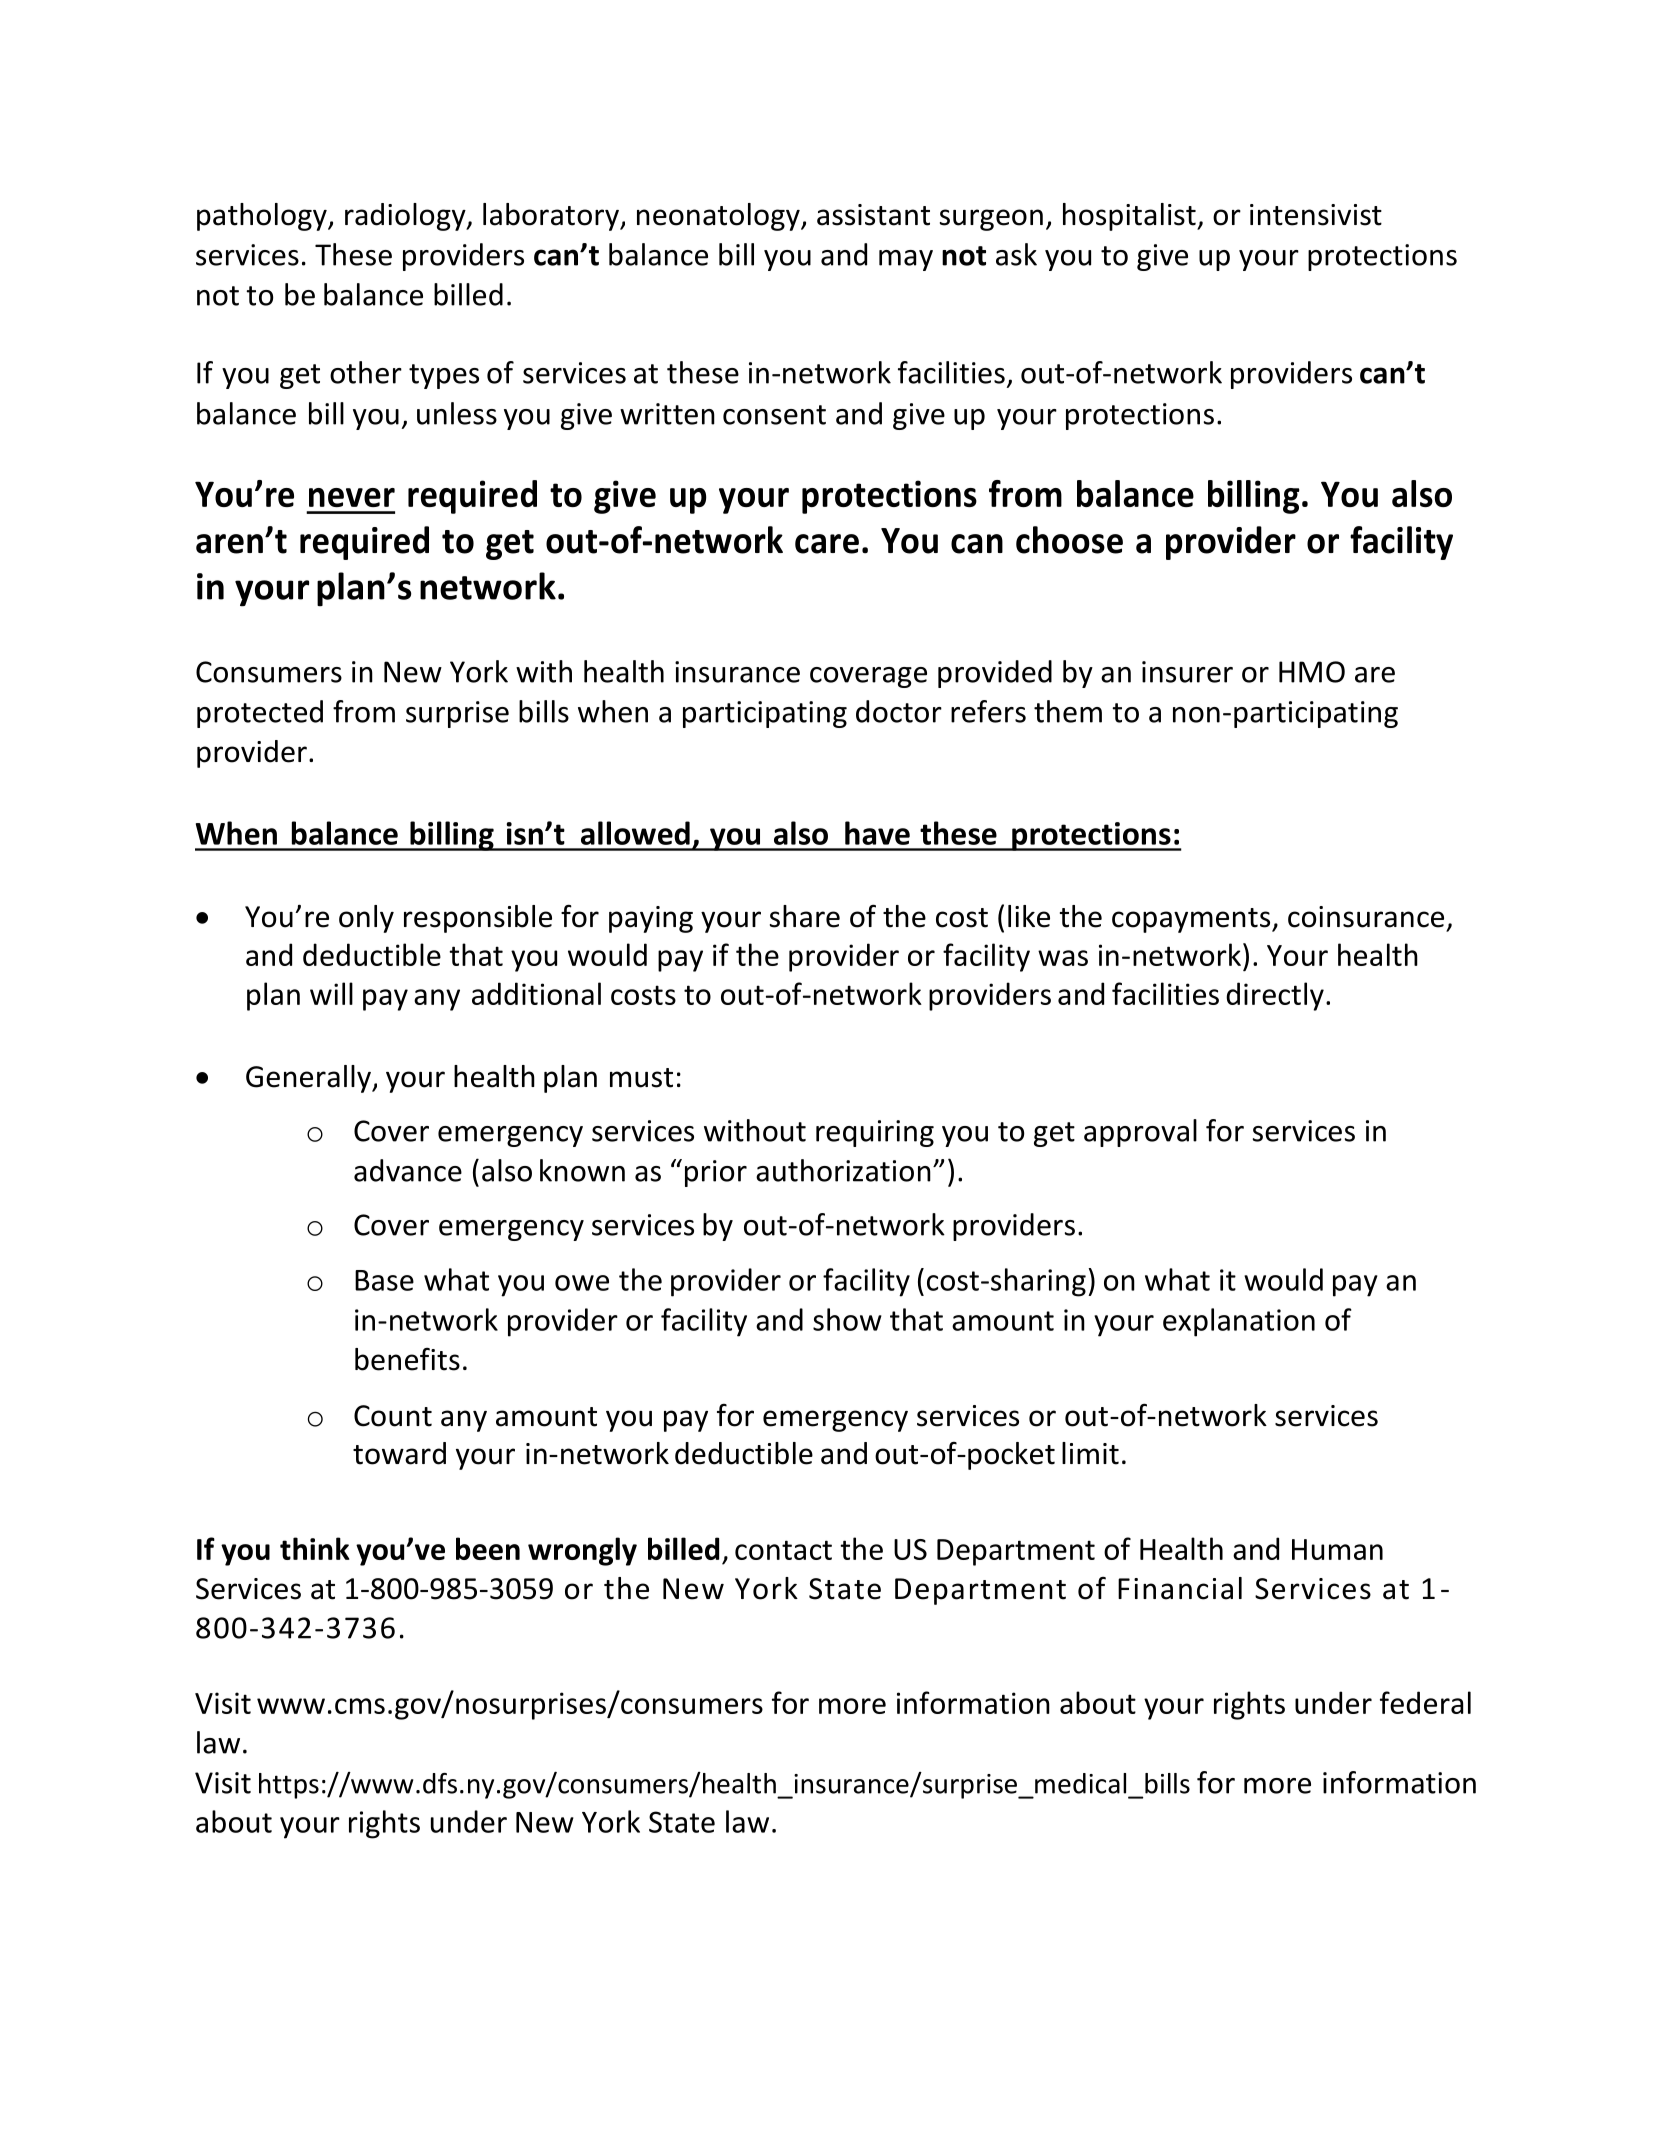 This image has height=2145, width=1657. I want to click on may, so click(906, 260).
